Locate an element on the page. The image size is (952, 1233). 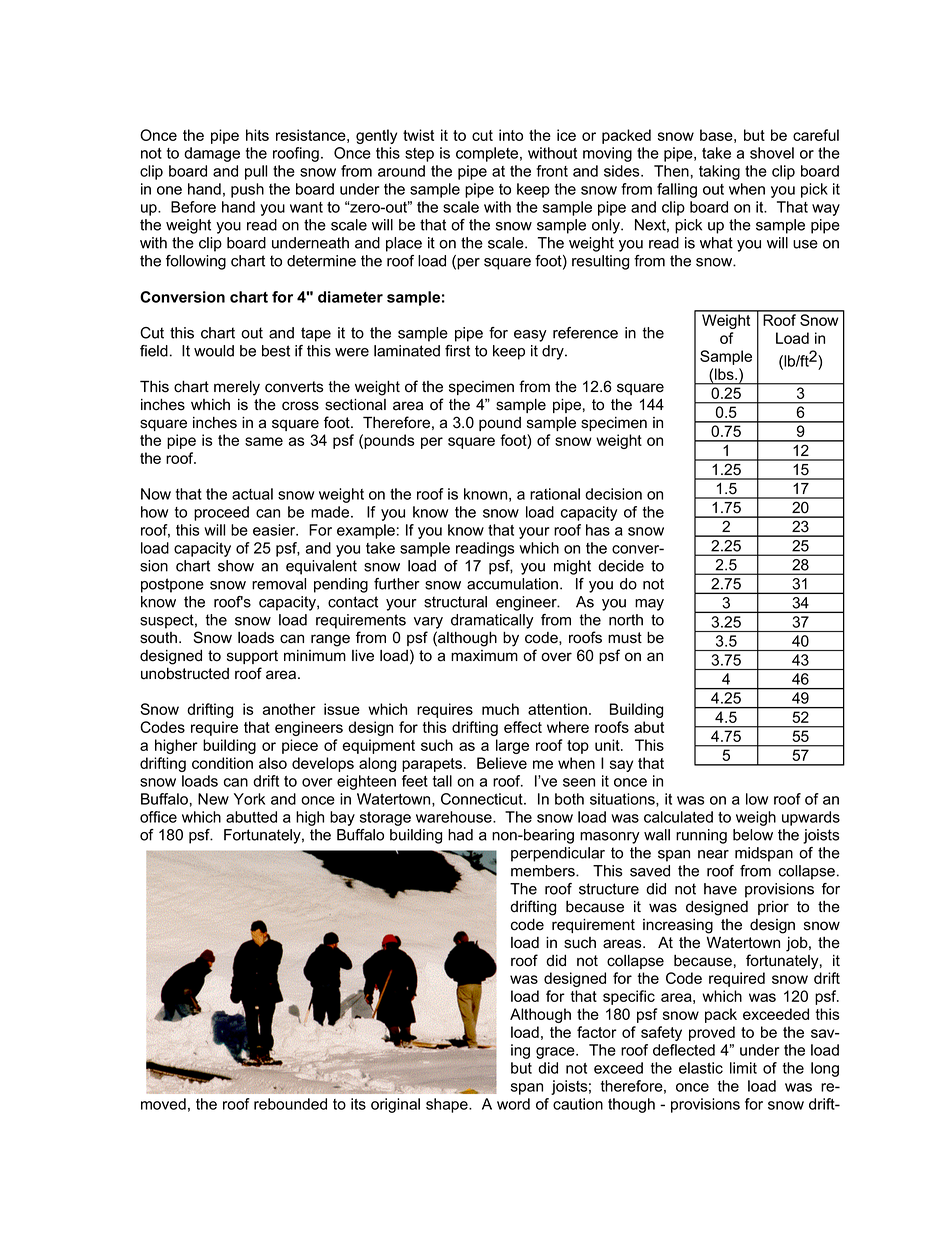
word is located at coordinates (513, 1104).
